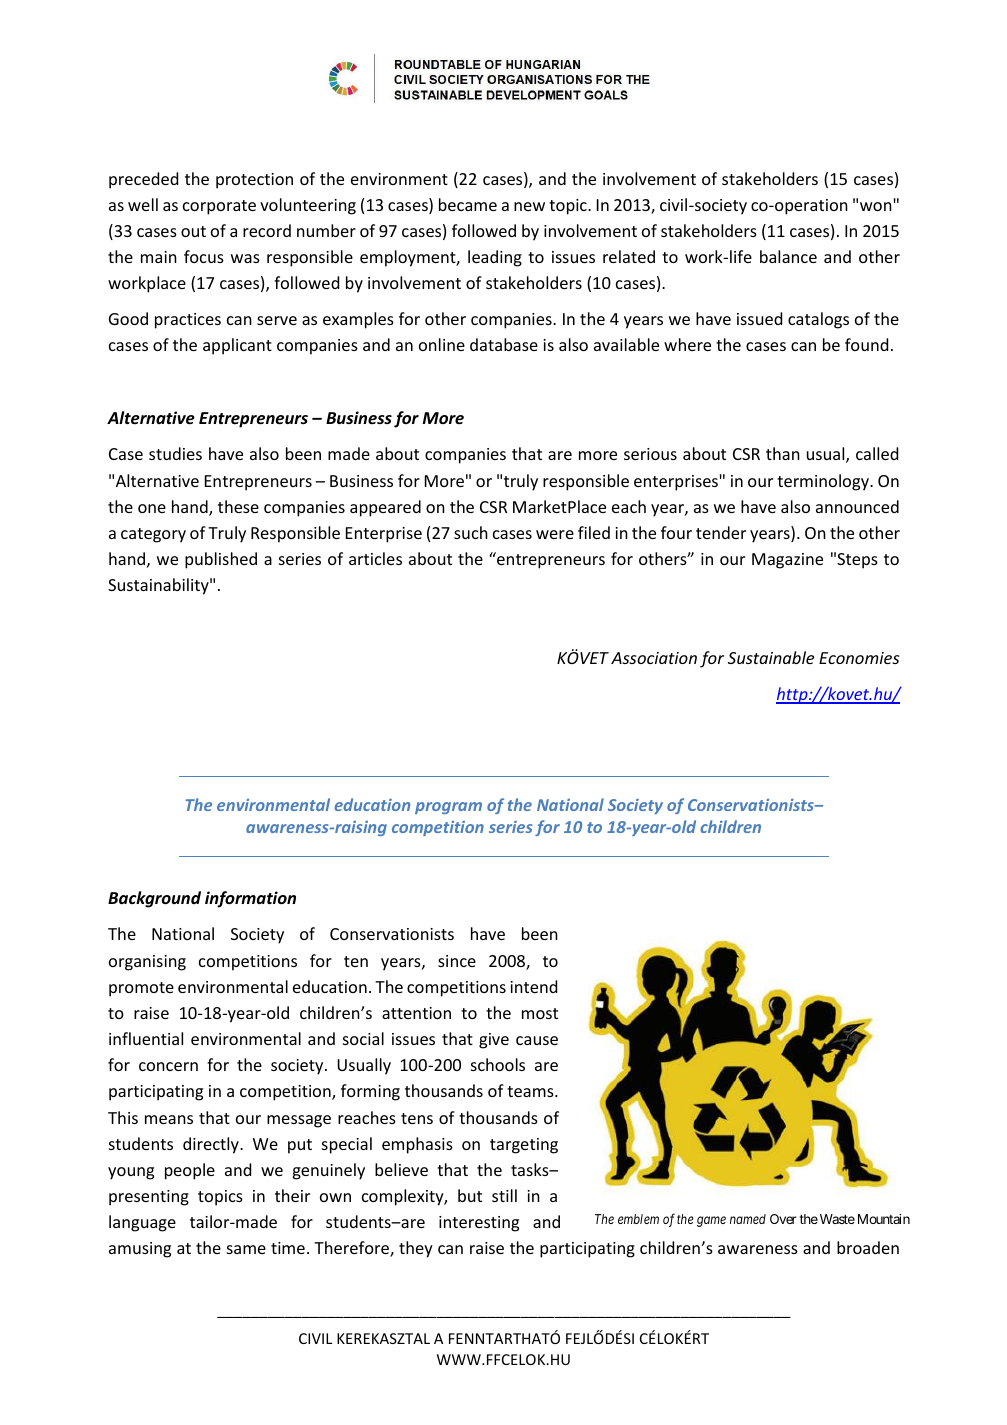  I want to click on interesting, so click(479, 1224).
